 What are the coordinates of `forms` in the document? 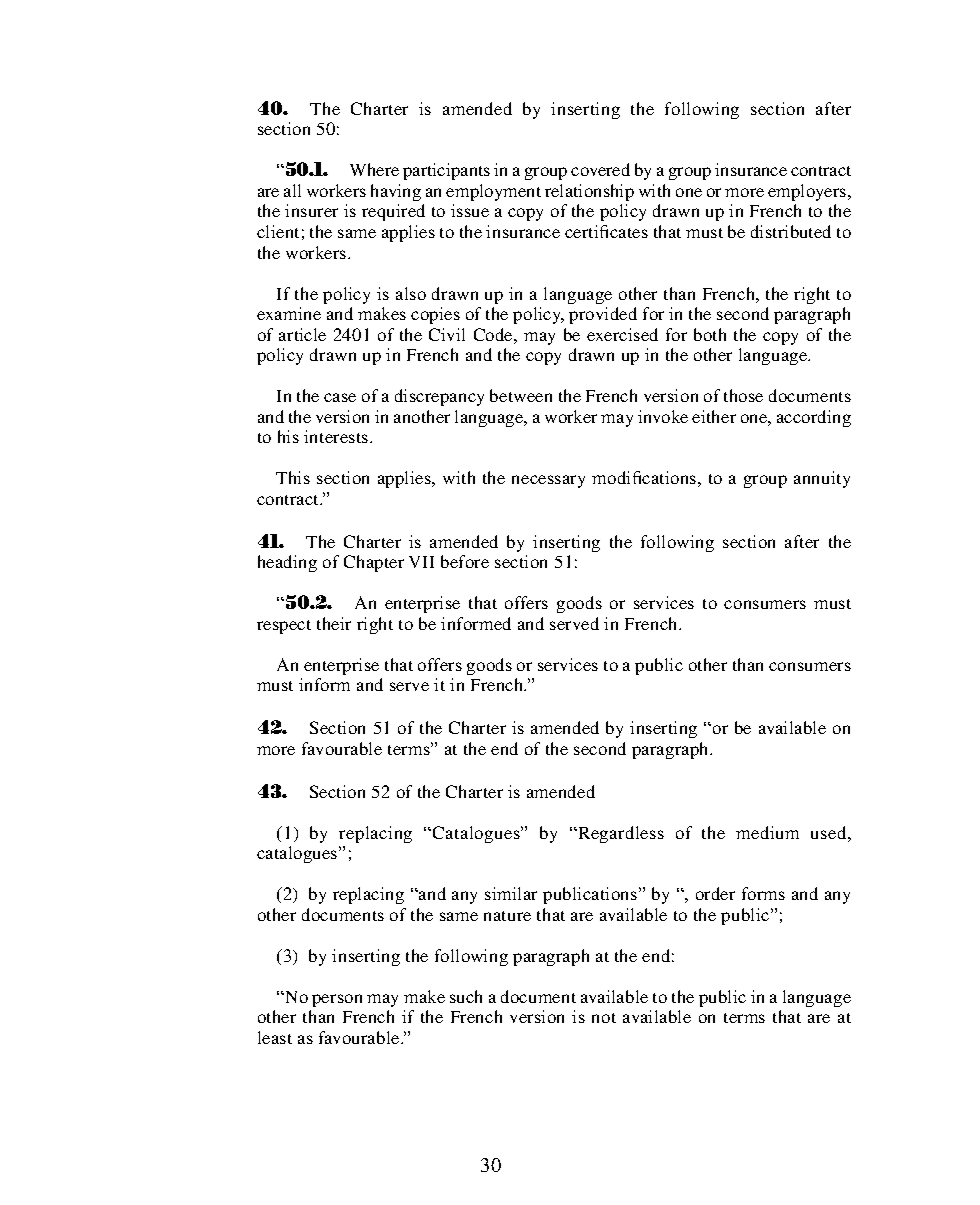 It's located at (763, 893).
